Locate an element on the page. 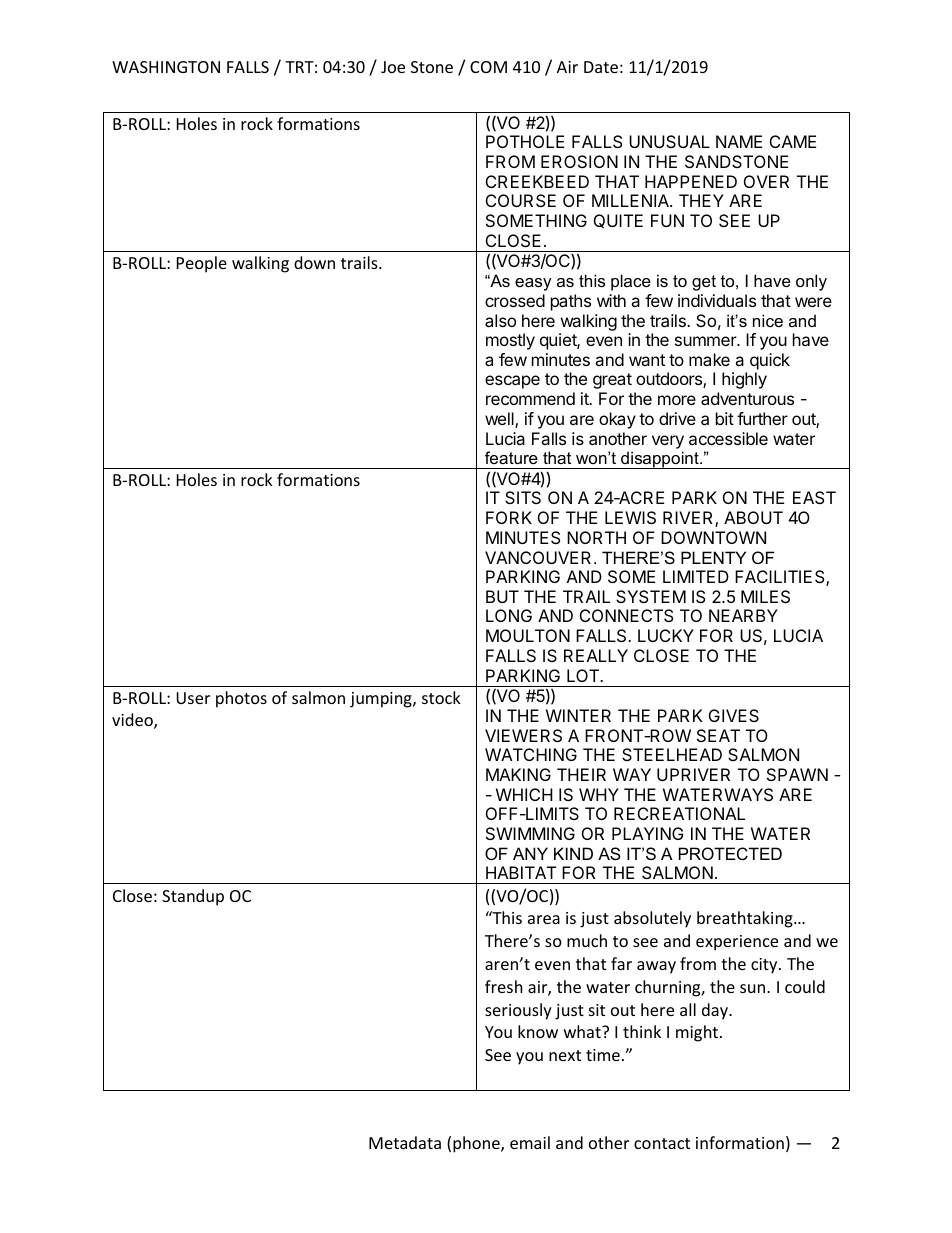 The height and width of the document is (1233, 952). NAME is located at coordinates (739, 141).
